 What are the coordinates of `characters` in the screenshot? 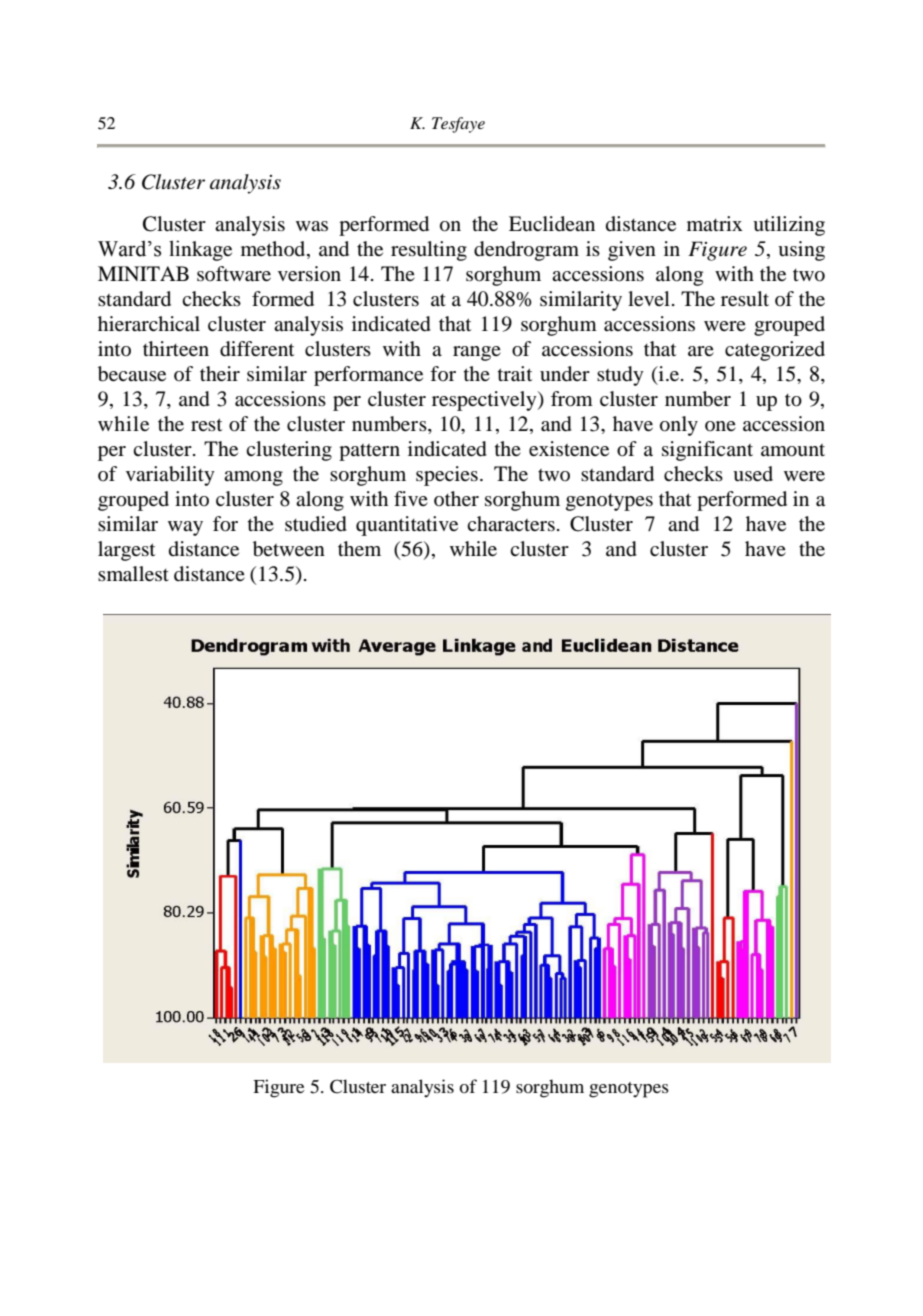 It's located at (511, 524).
